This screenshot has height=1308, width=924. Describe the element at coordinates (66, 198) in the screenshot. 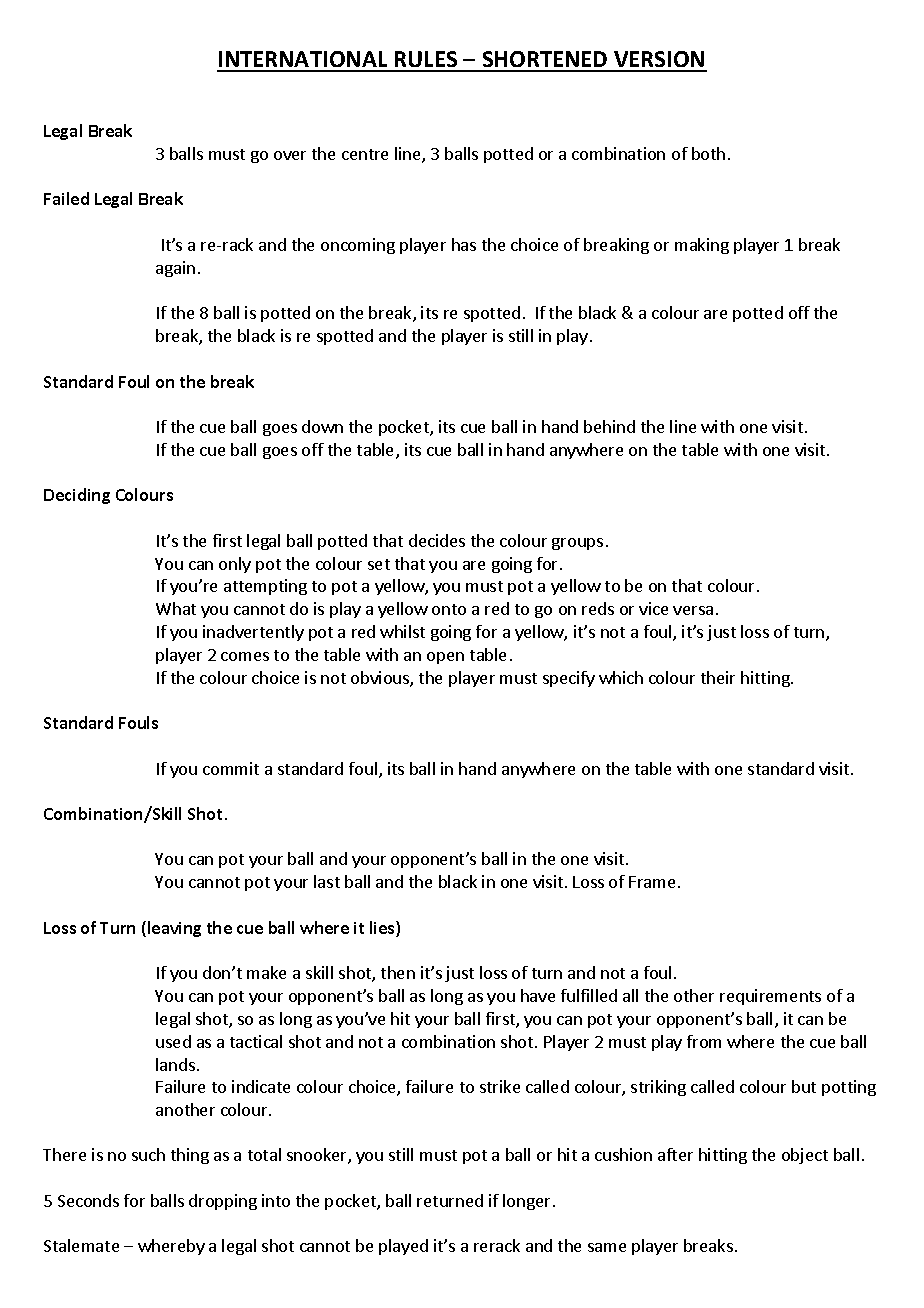

I see `Failed` at that location.
